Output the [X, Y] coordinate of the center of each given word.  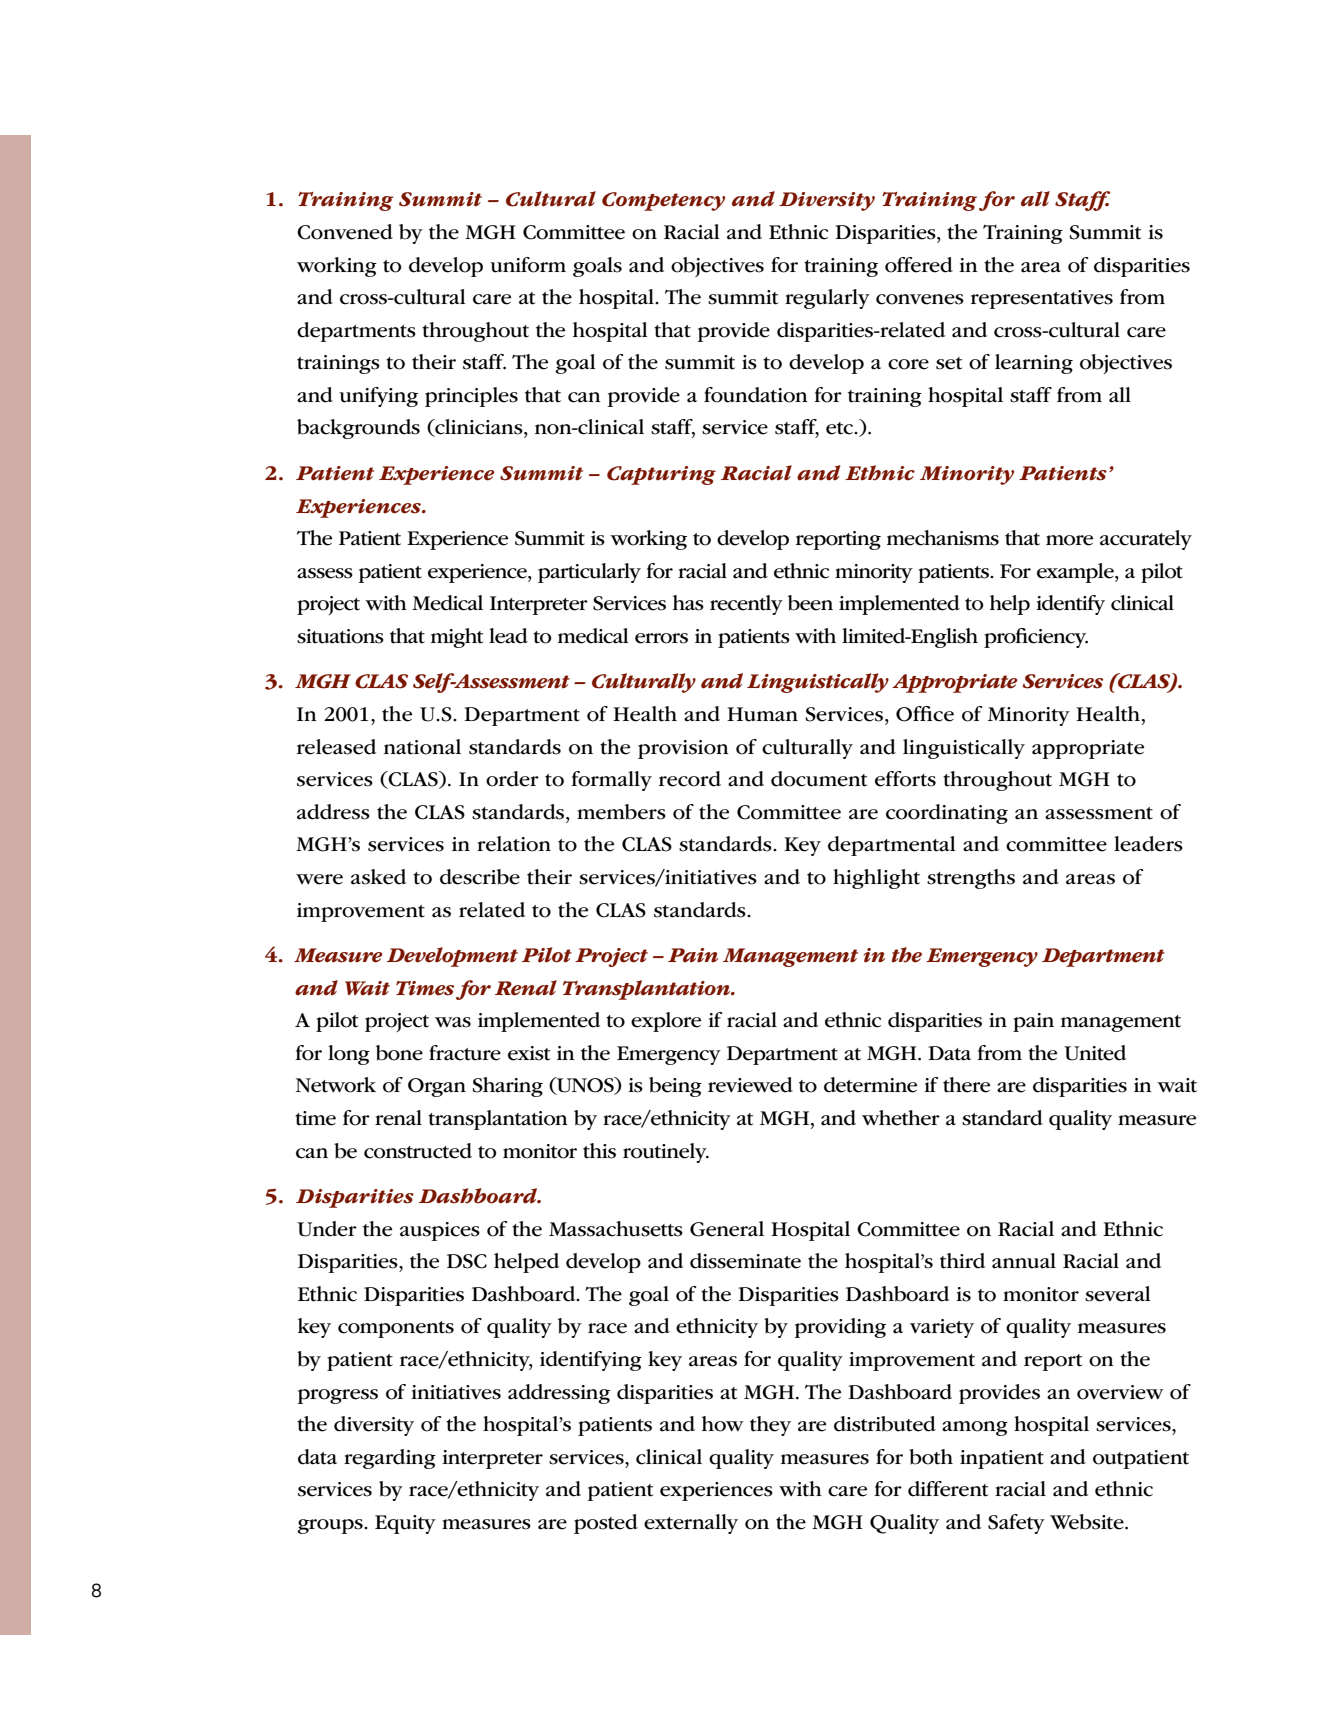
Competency [663, 201]
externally [691, 1524]
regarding [390, 1459]
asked [378, 877]
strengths [971, 879]
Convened [345, 232]
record [690, 779]
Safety [1016, 1524]
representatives [1042, 299]
